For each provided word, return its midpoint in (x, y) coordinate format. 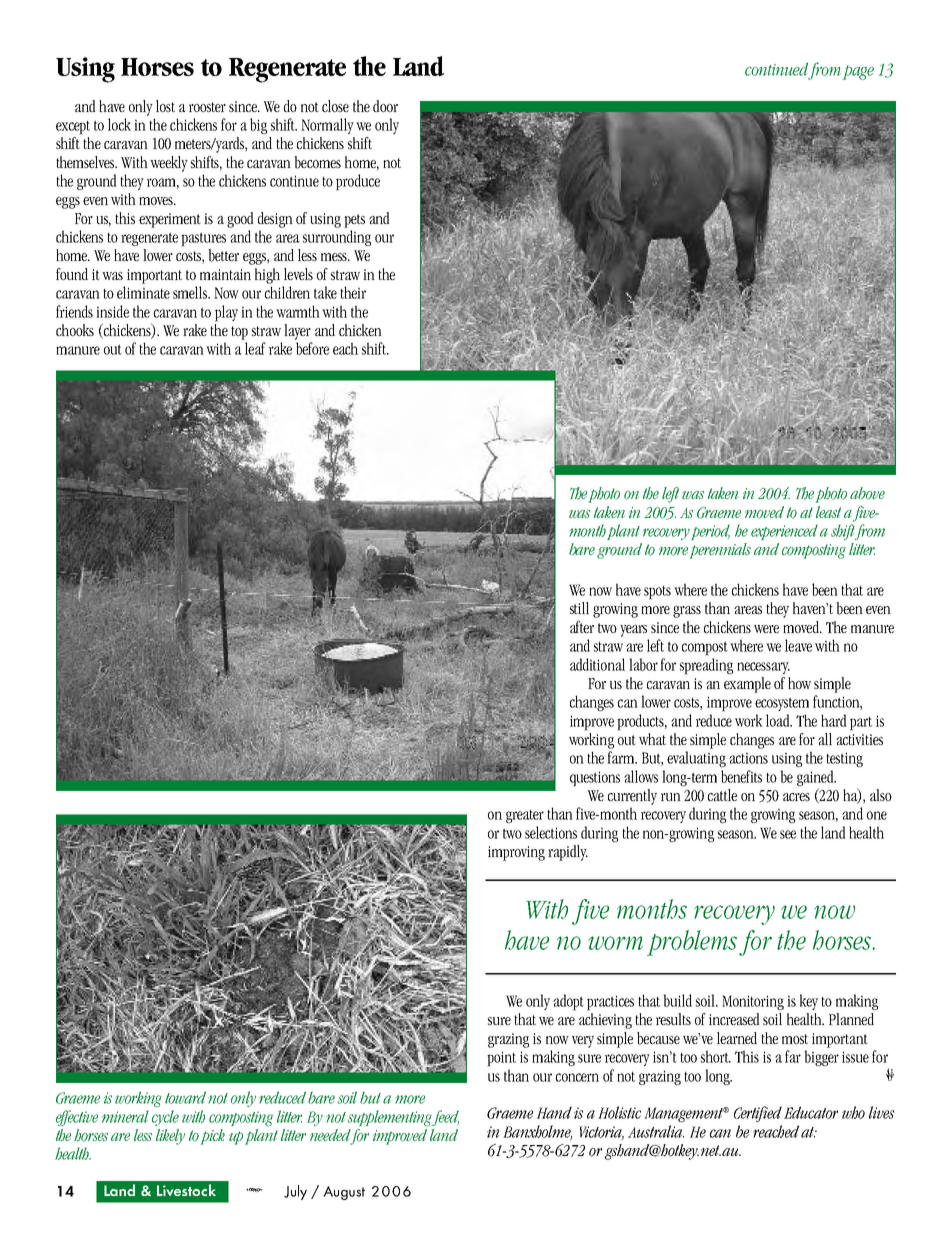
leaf (255, 348)
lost (165, 106)
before (312, 348)
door (385, 106)
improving (516, 853)
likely (170, 1137)
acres (796, 797)
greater (525, 816)
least (828, 512)
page (858, 72)
